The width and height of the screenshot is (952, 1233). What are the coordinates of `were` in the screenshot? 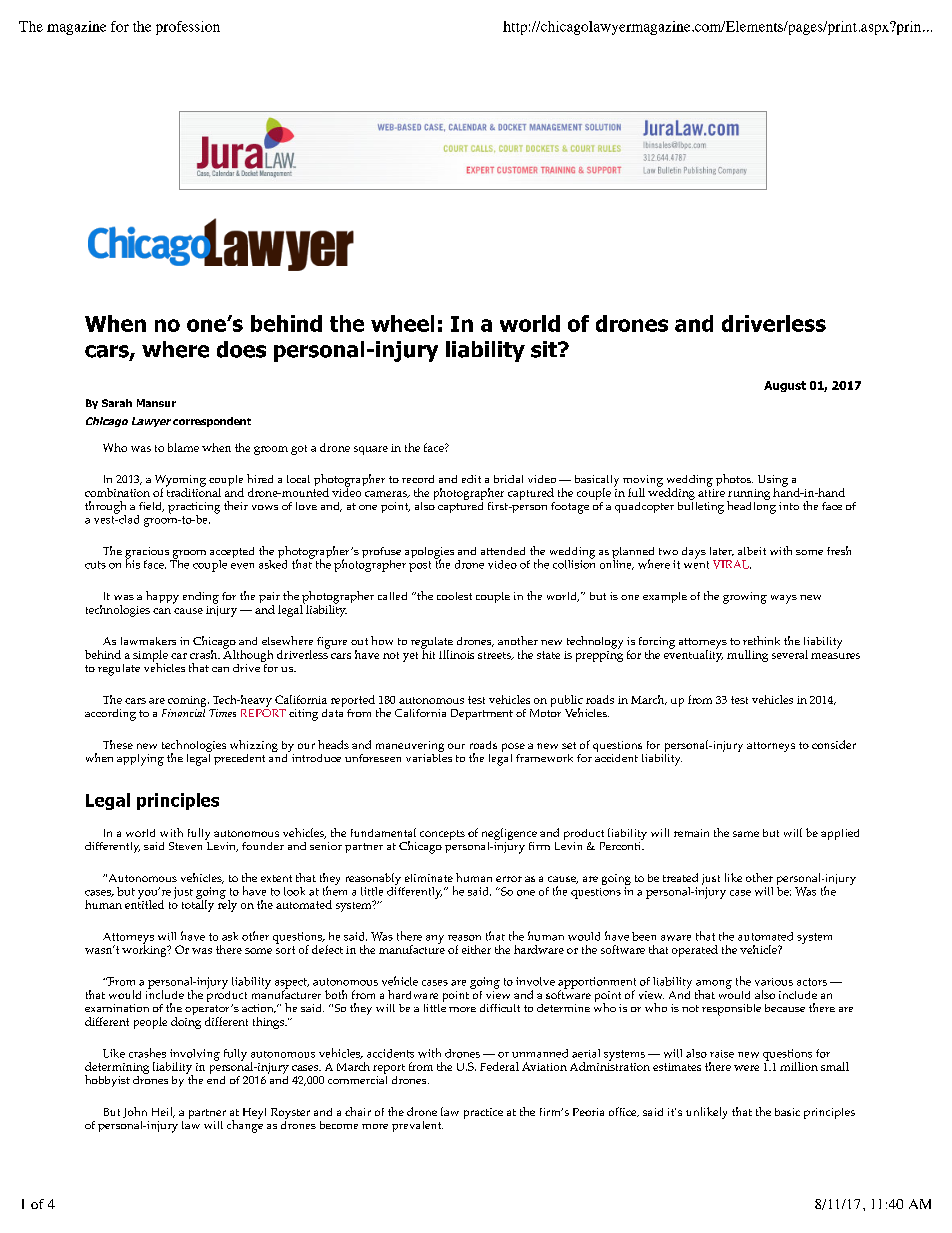 It's located at (746, 1068).
